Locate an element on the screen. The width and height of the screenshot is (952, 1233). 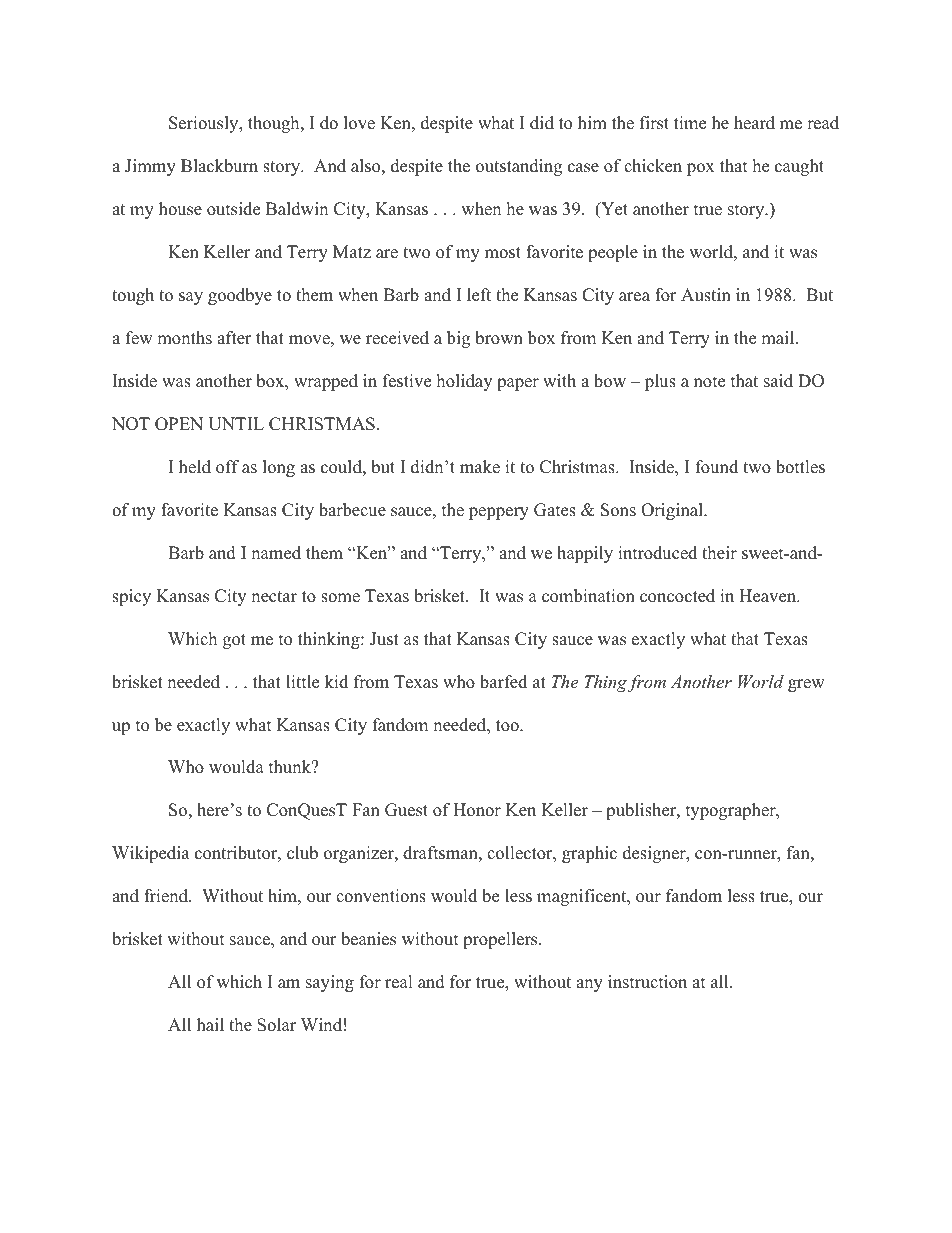
make is located at coordinates (480, 467).
